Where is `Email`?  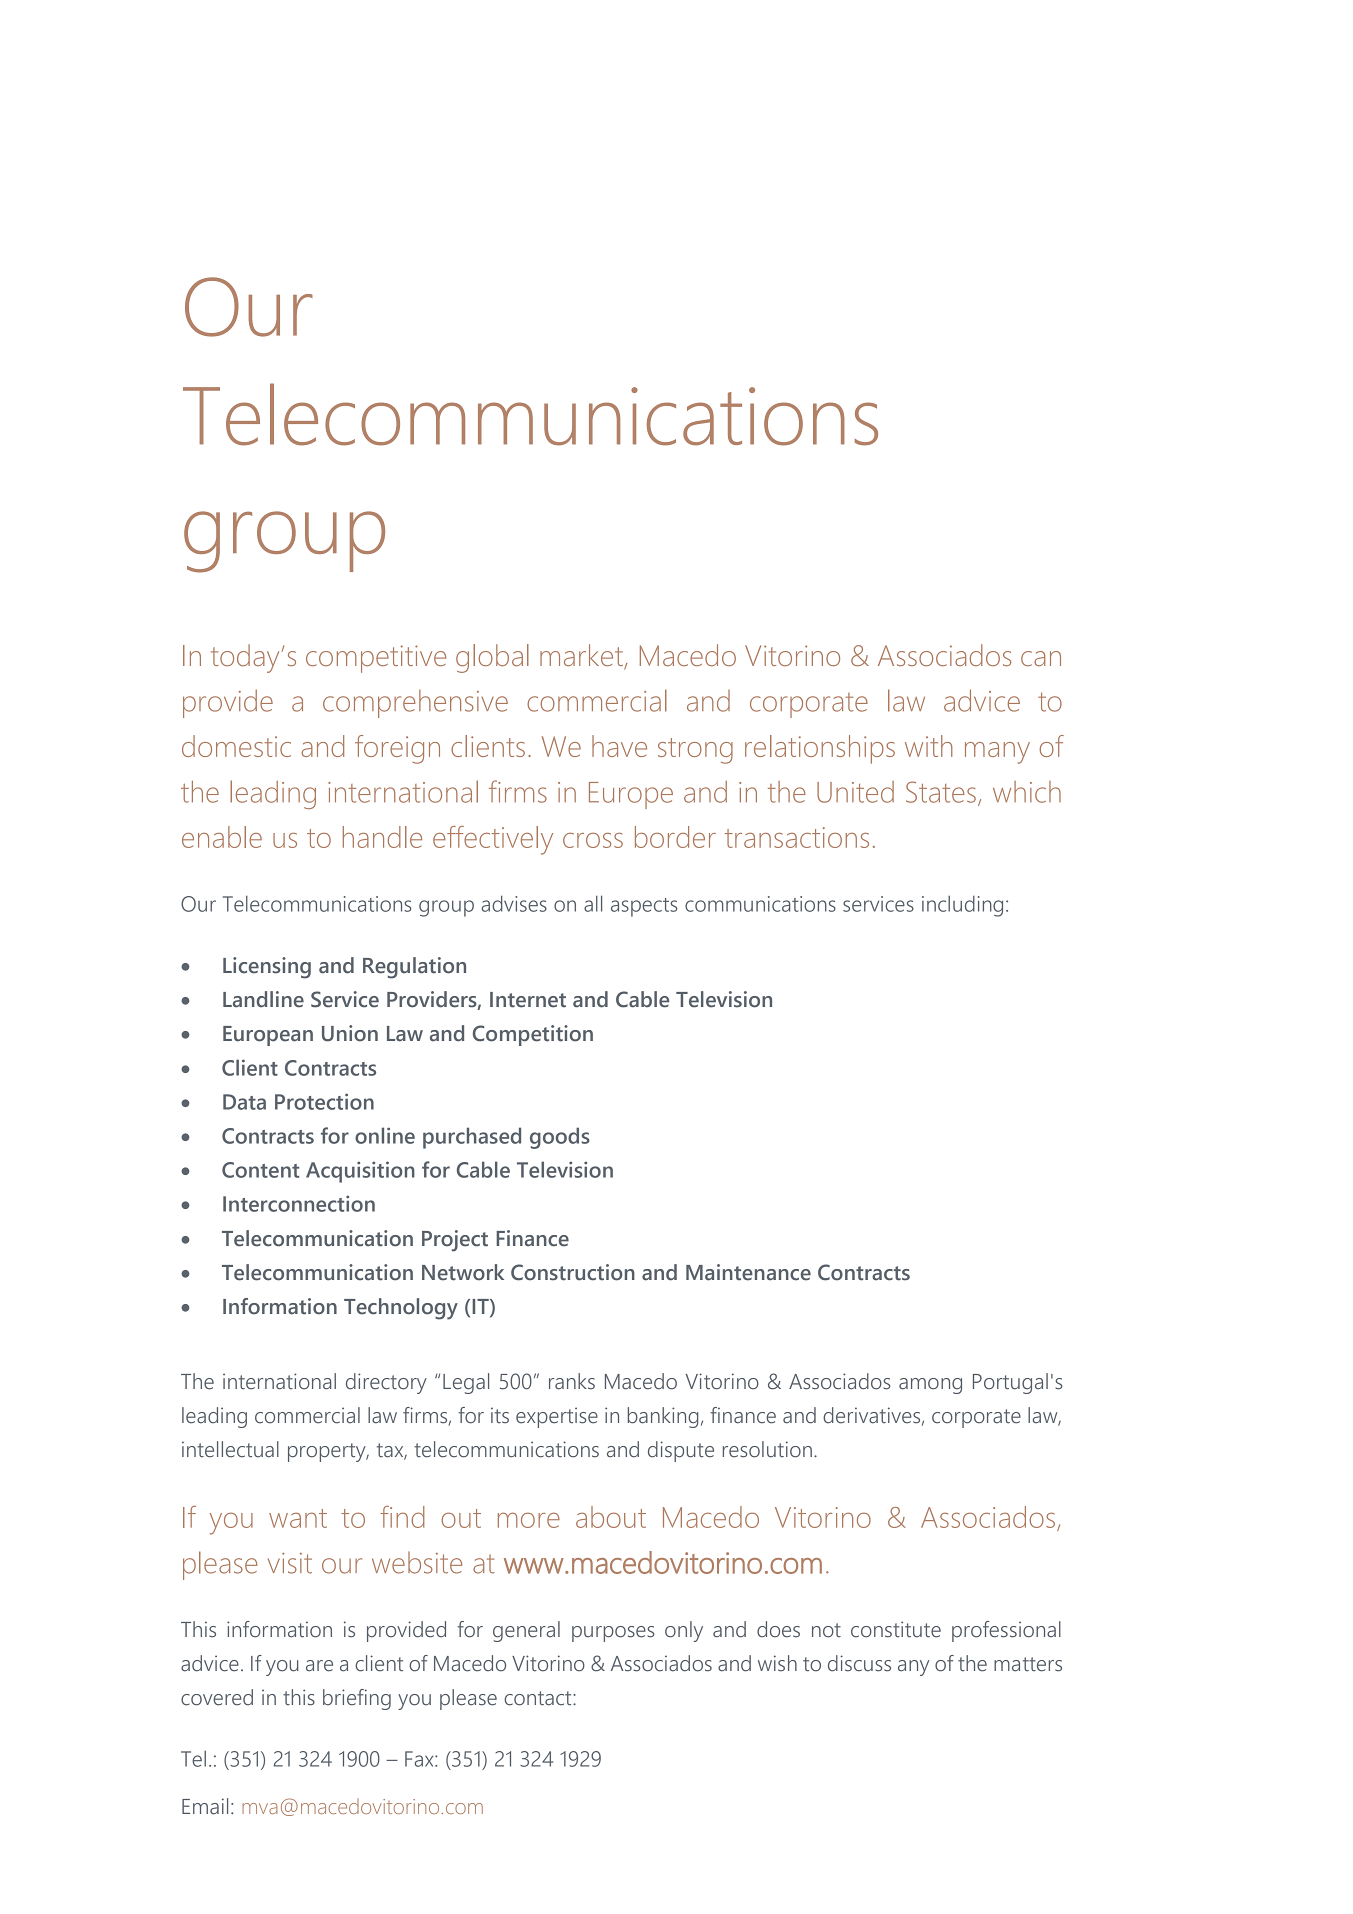 Email is located at coordinates (205, 1806).
